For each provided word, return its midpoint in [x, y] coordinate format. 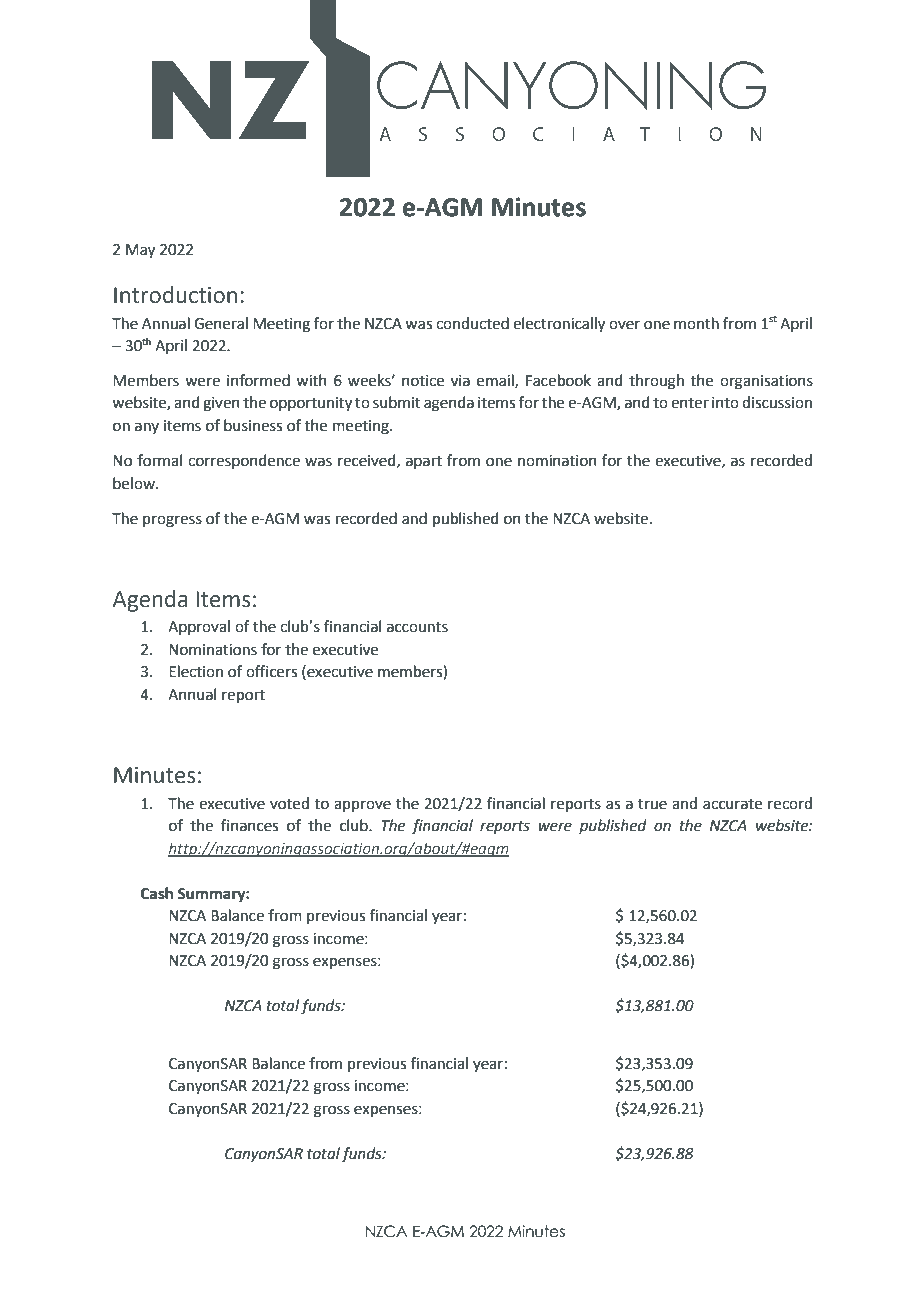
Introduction [175, 295]
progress [172, 521]
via [460, 381]
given [221, 404]
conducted [472, 323]
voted [289, 803]
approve [362, 806]
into [725, 403]
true [652, 804]
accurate [732, 804]
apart [424, 462]
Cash [157, 893]
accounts [417, 627]
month [696, 323]
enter [690, 403]
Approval [199, 627]
